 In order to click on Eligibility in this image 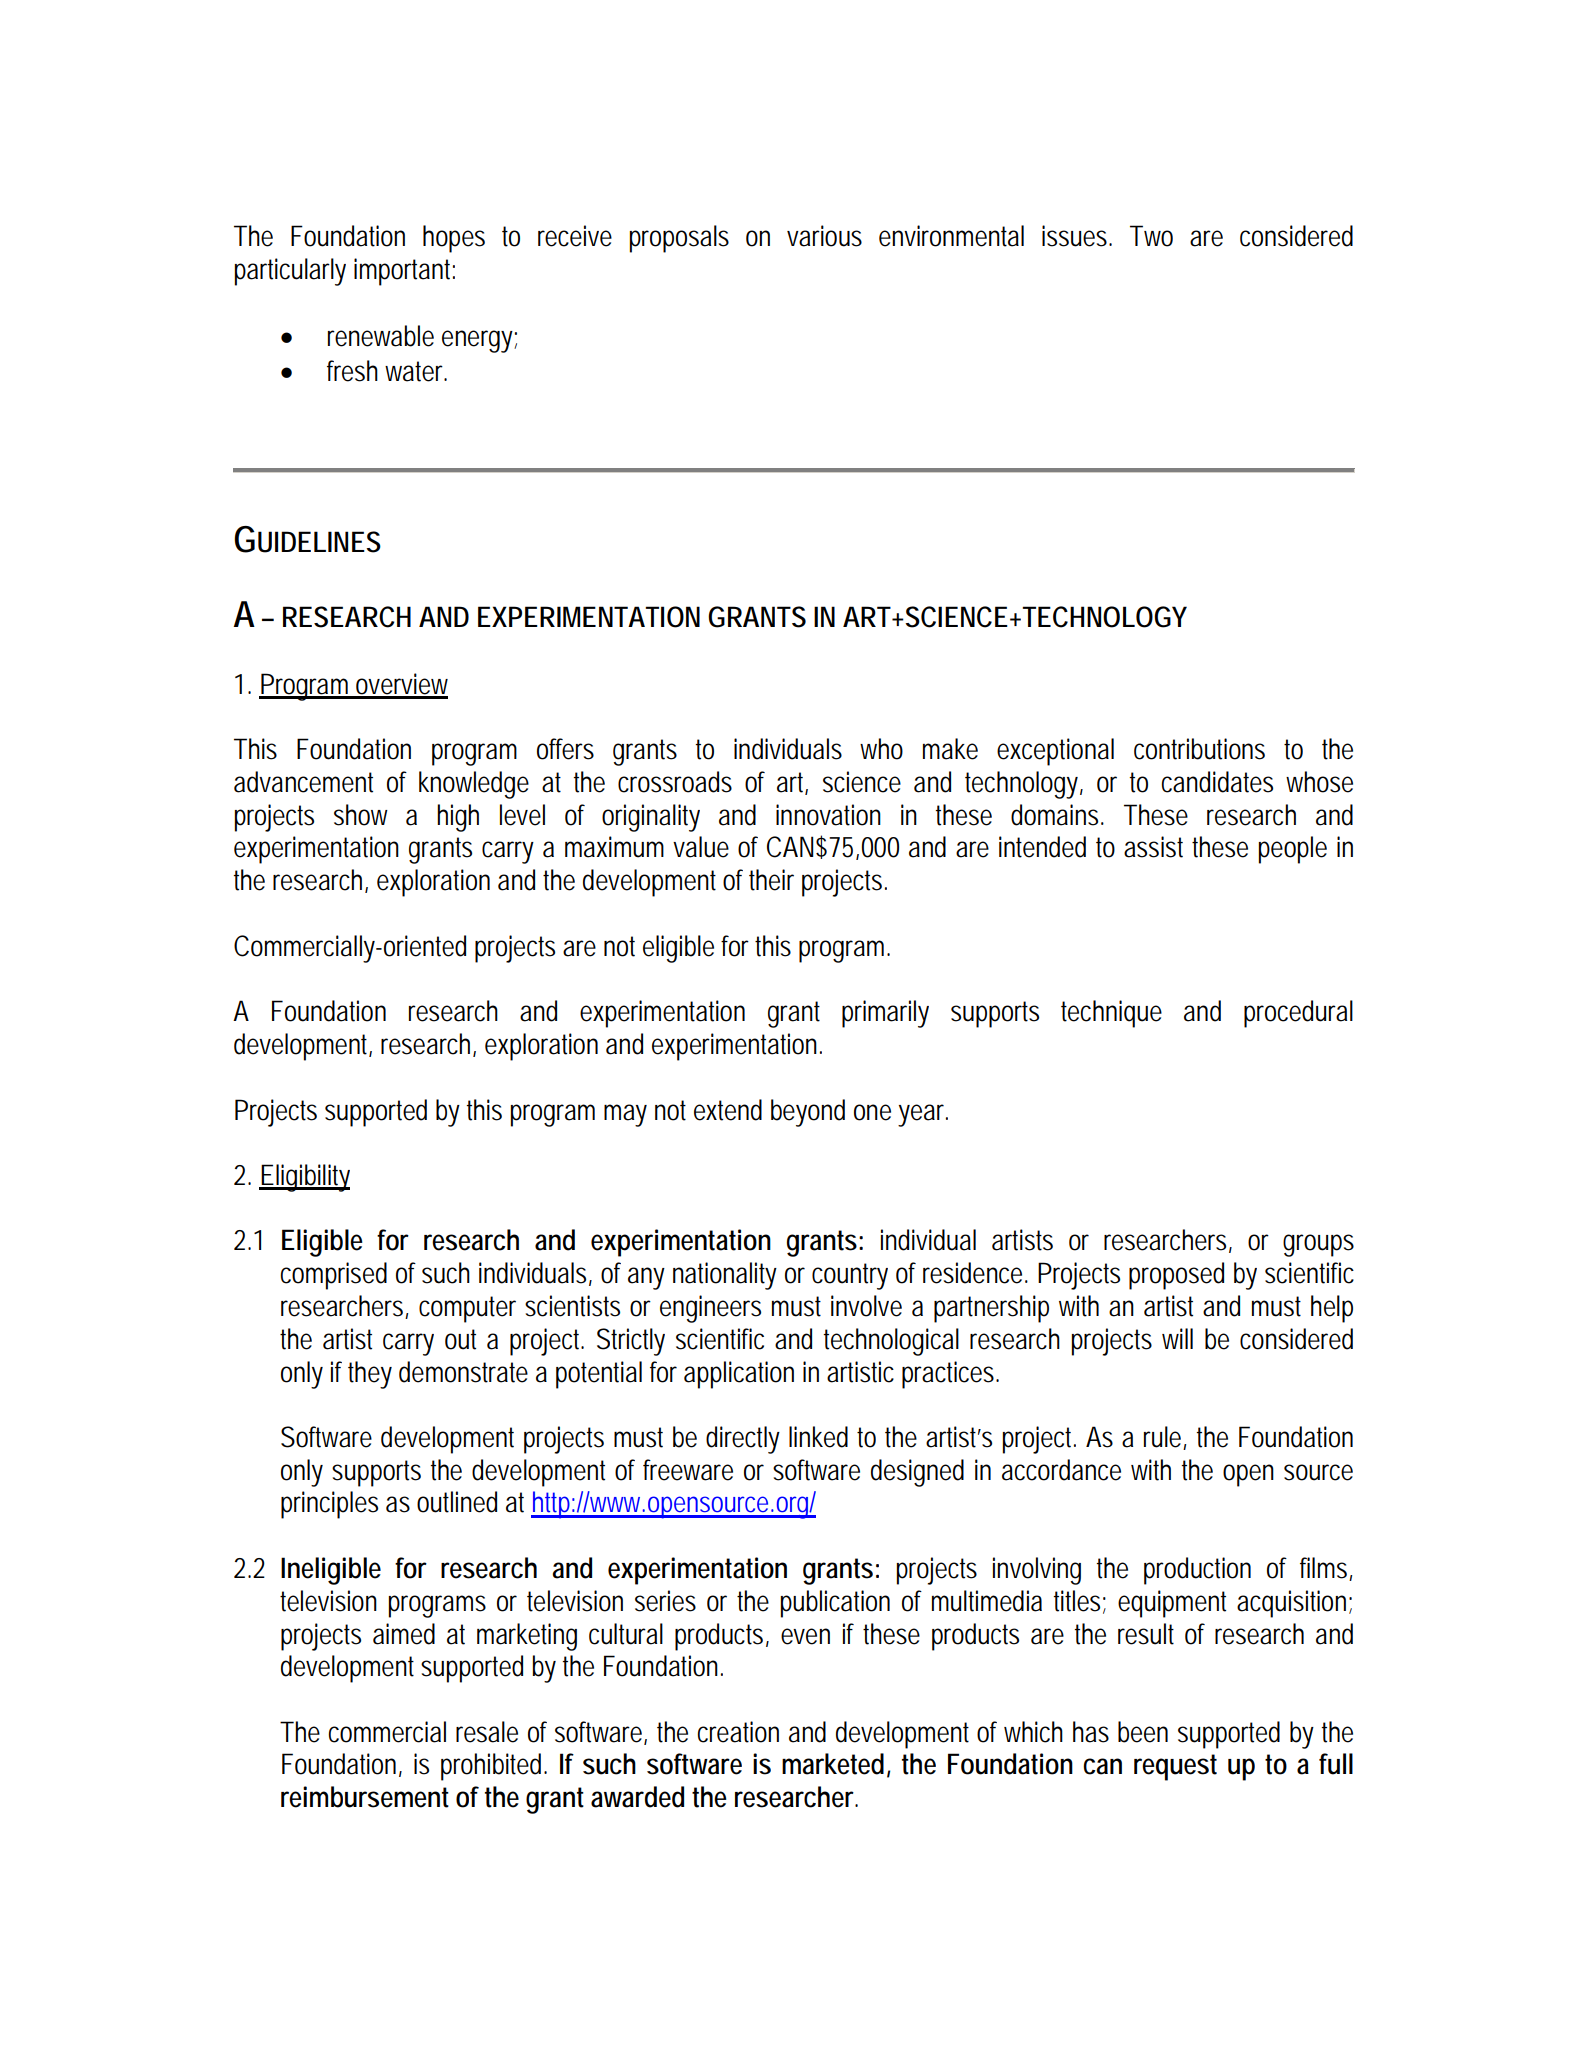, I will do `click(304, 1178)`.
